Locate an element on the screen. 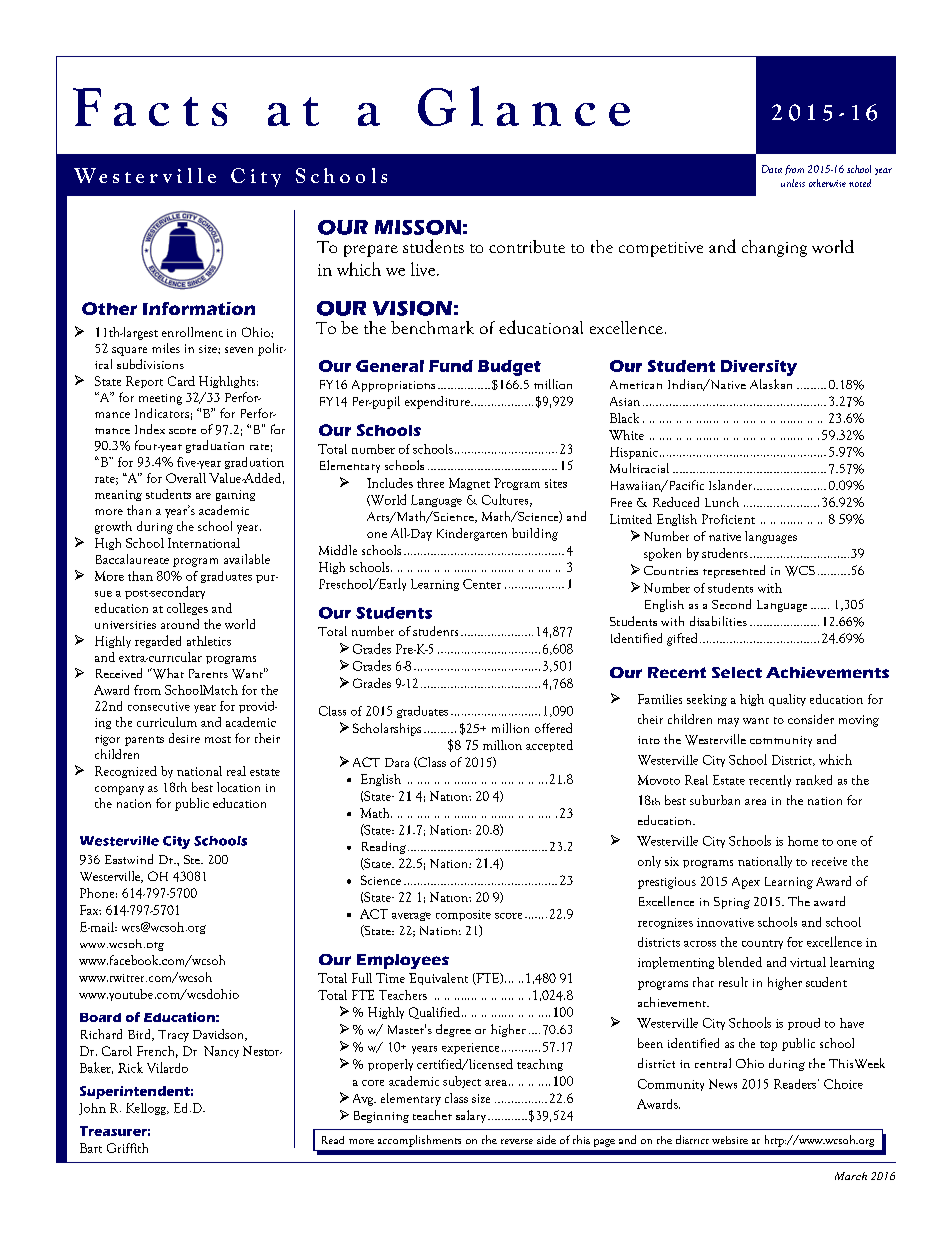  accepted is located at coordinates (549, 746).
